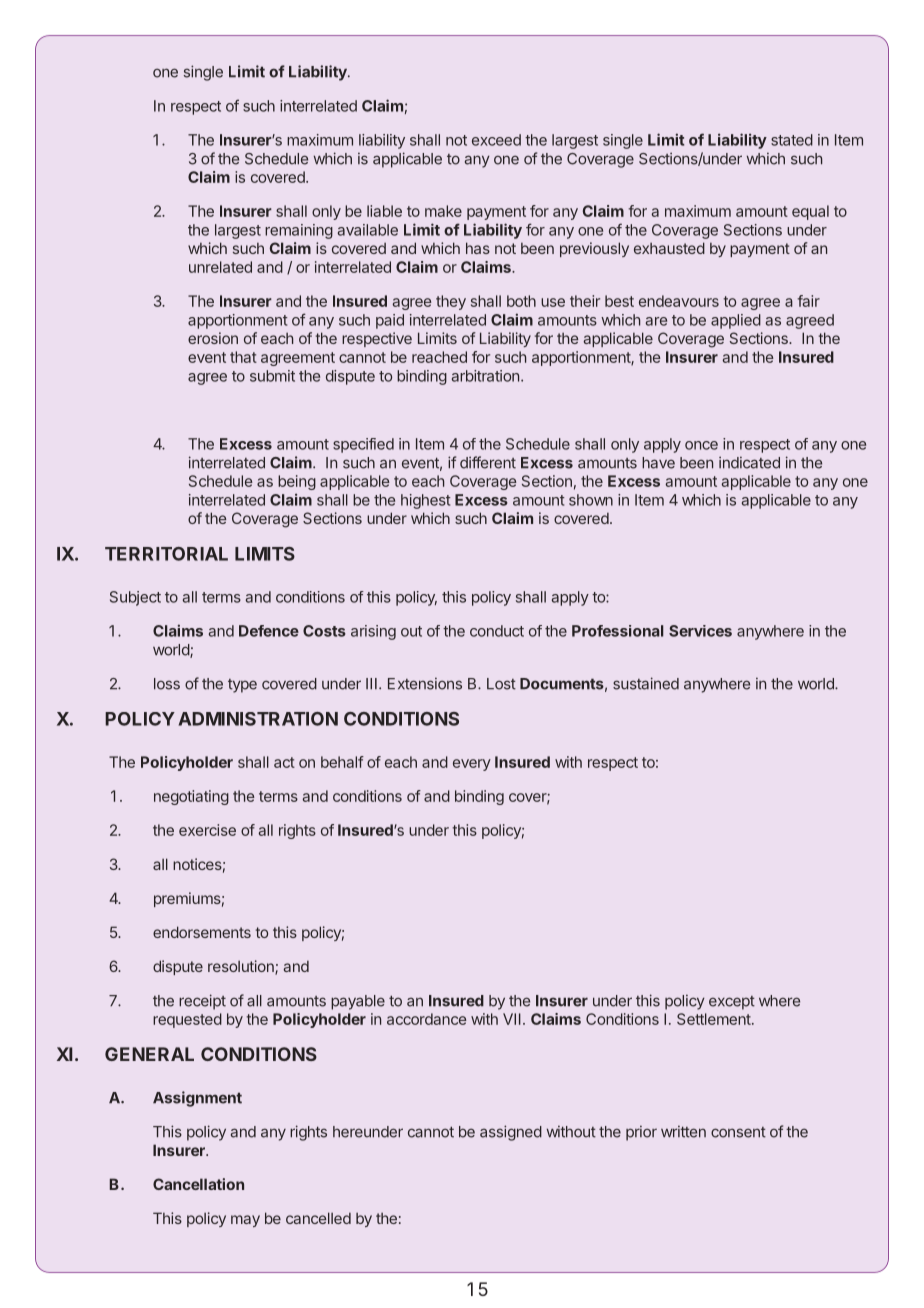 This document has width=924, height=1308. Describe the element at coordinates (299, 231) in the document. I see `remaining` at that location.
